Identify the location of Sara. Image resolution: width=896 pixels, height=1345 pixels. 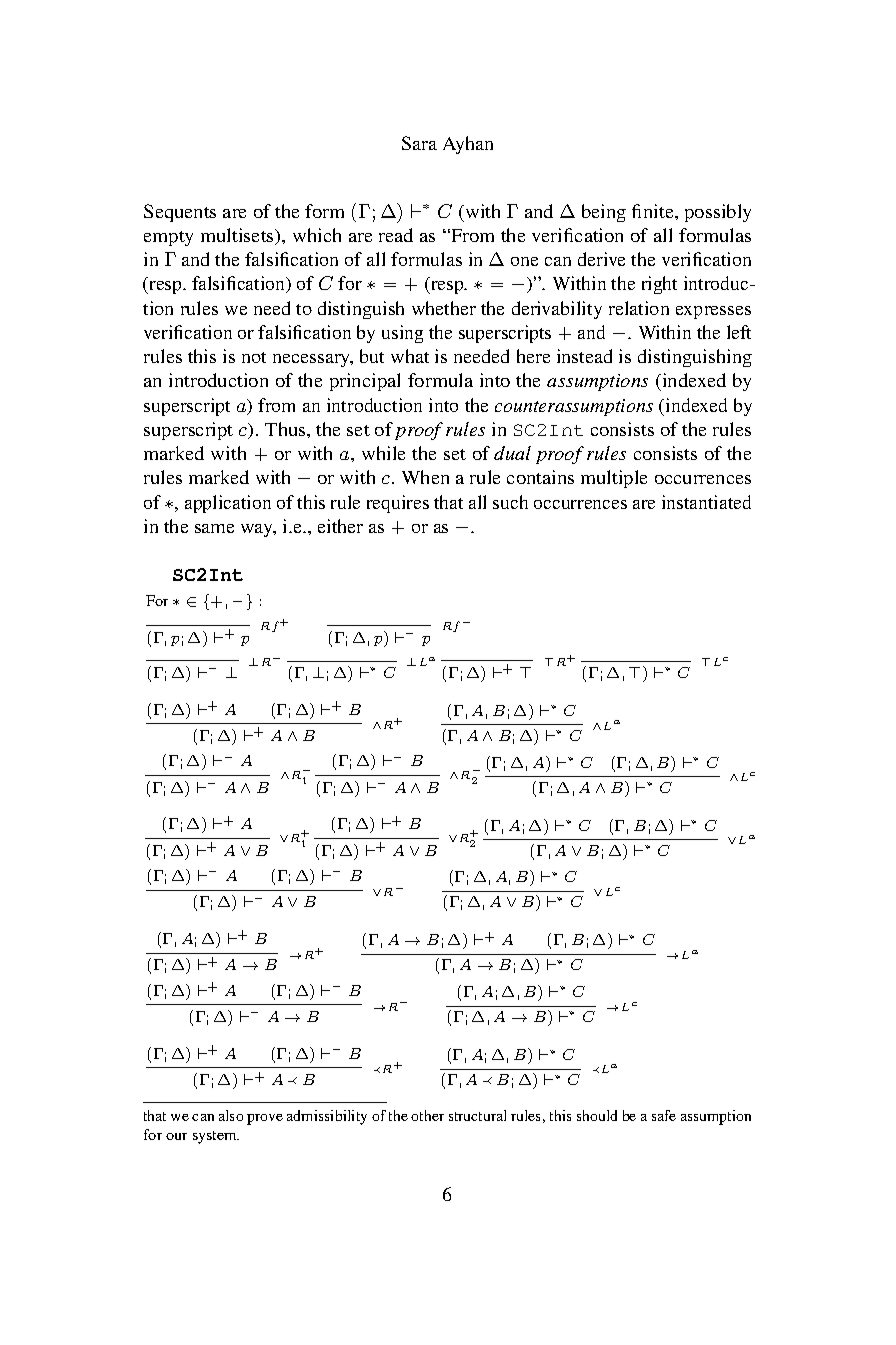
(419, 143).
